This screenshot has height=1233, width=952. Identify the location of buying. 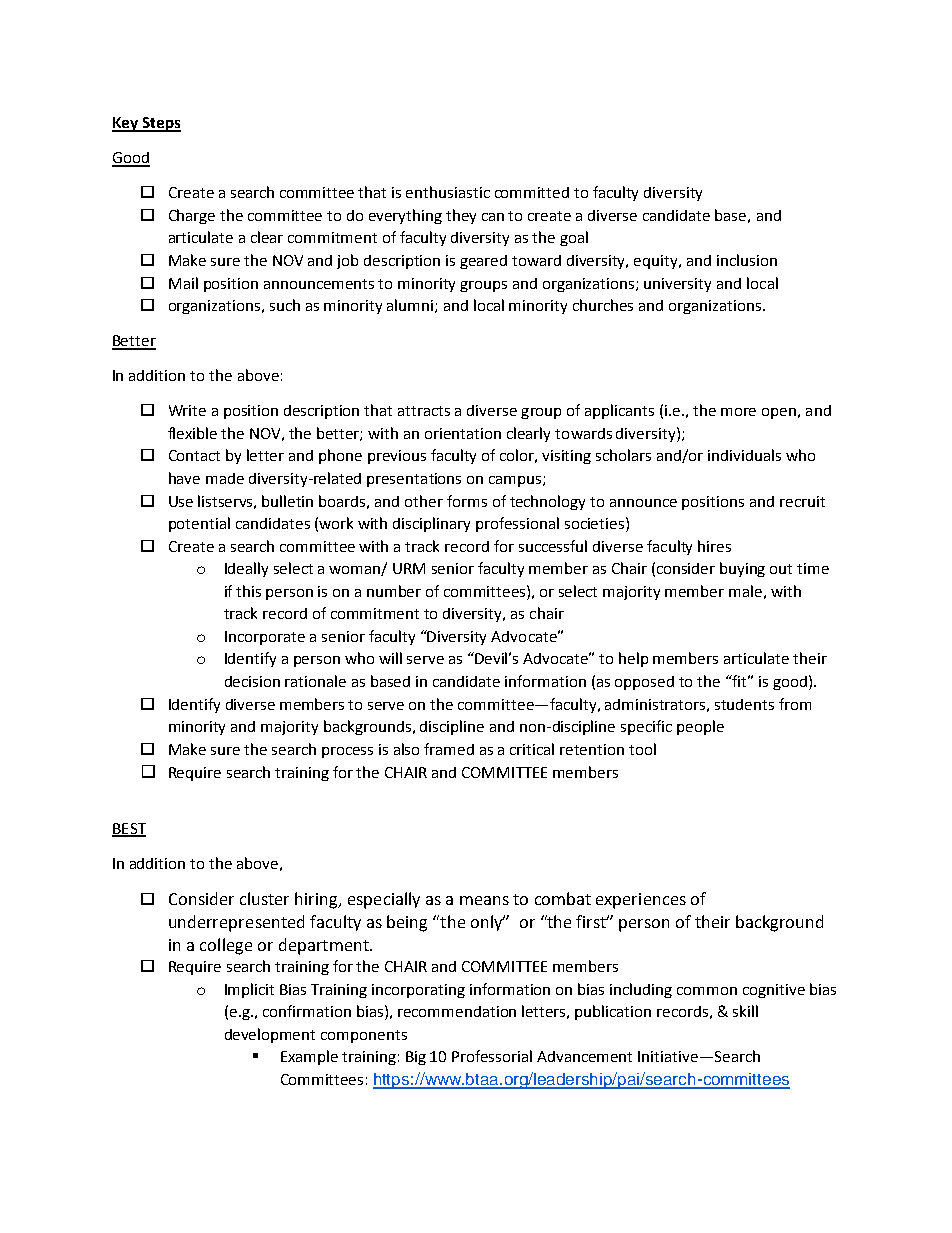
(742, 569).
